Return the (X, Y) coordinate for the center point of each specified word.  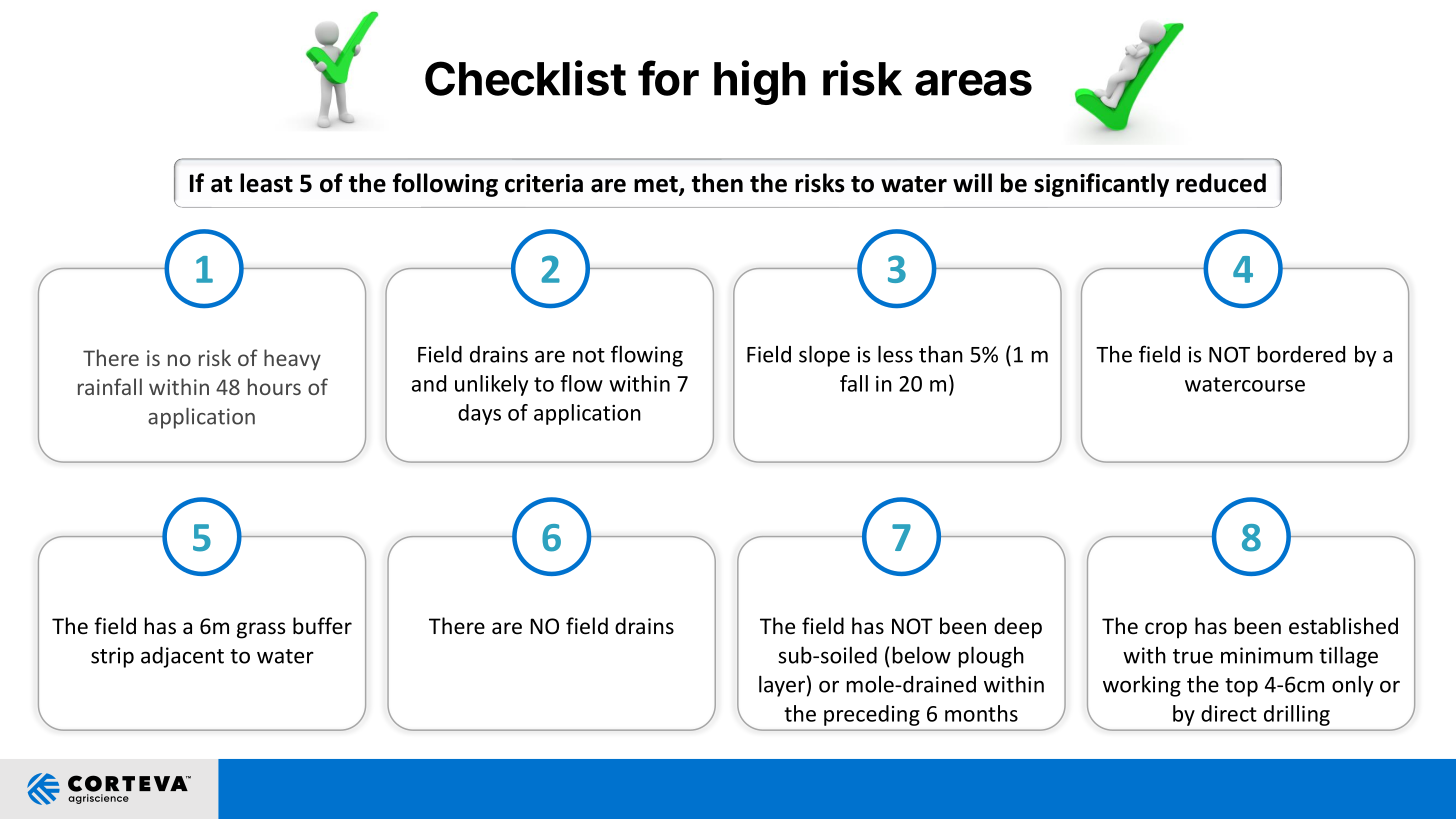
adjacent (182, 657)
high (760, 82)
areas (973, 83)
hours (274, 386)
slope (824, 356)
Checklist (525, 78)
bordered (1301, 354)
